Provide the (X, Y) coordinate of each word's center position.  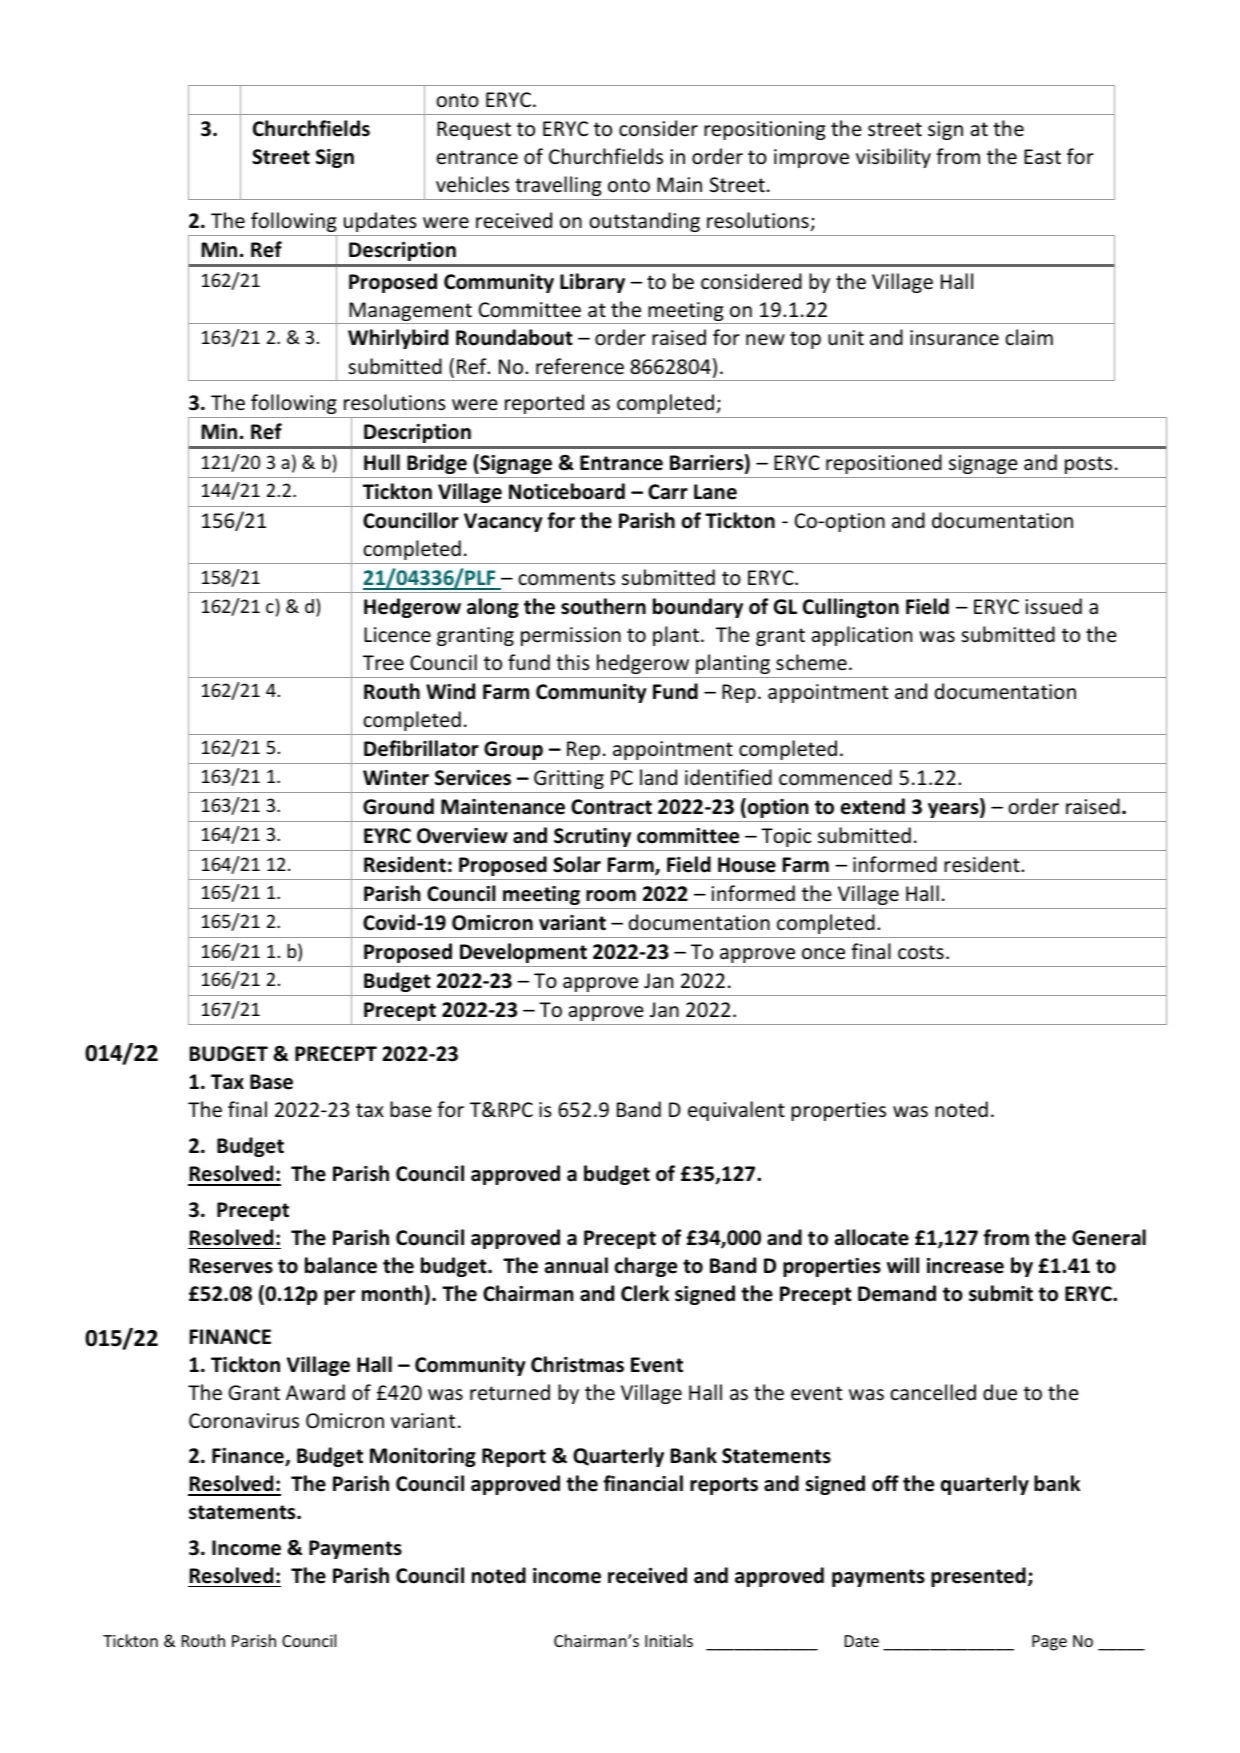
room (611, 896)
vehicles (472, 184)
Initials (669, 1640)
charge (646, 1267)
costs (921, 952)
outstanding (644, 222)
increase (965, 1266)
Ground (398, 806)
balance (341, 1265)
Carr (668, 492)
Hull (382, 462)
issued (1053, 606)
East (1042, 156)
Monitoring (423, 1457)
